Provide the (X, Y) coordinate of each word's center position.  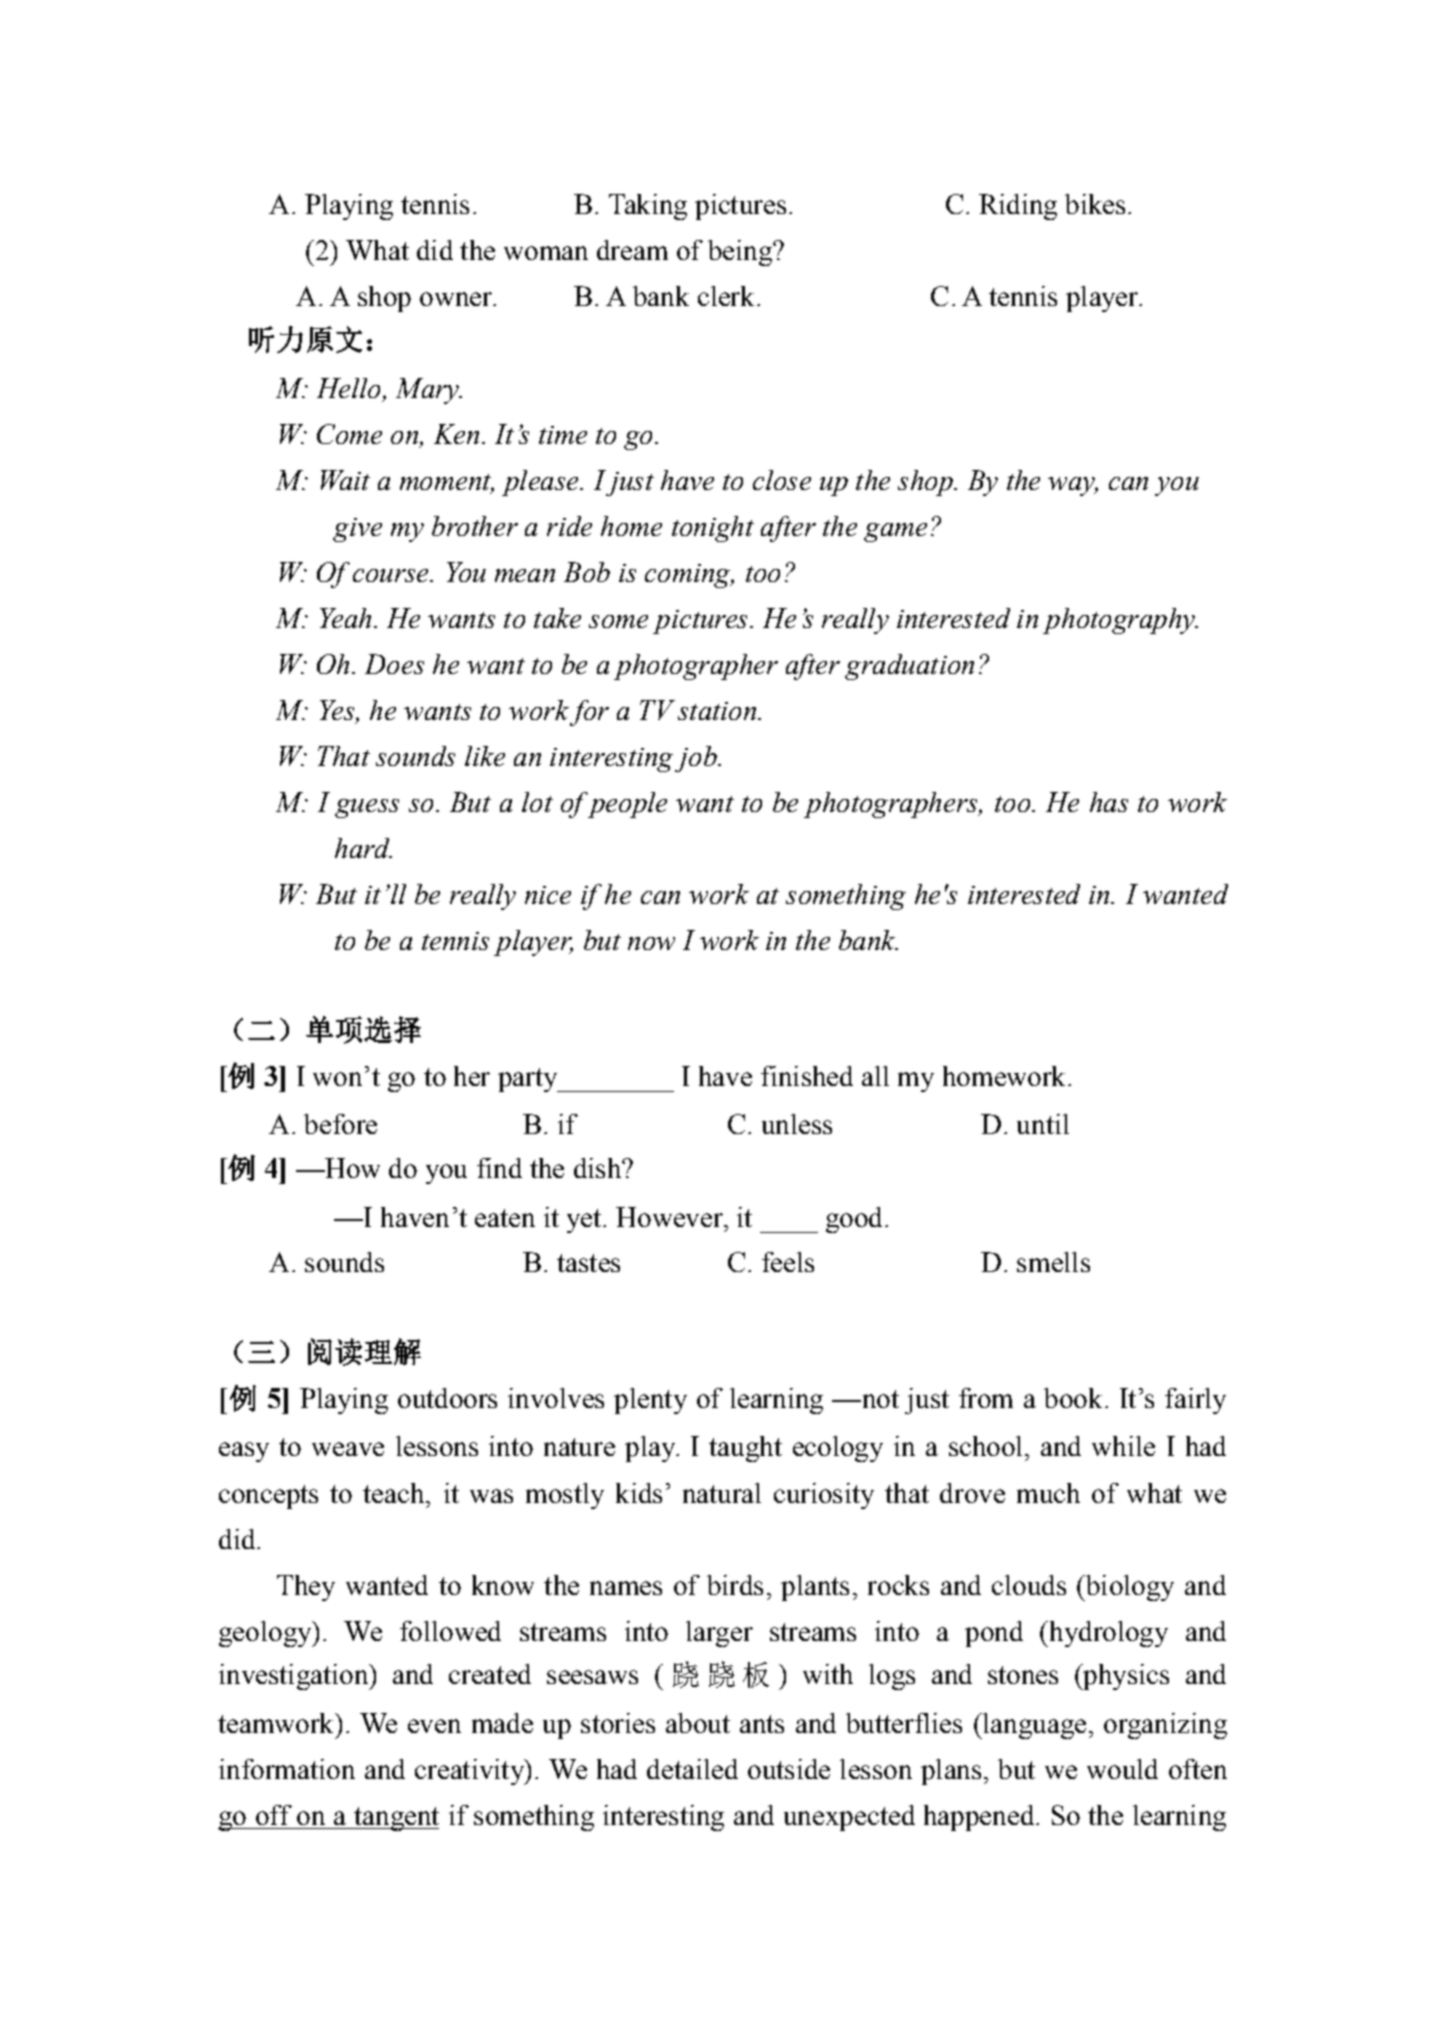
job (697, 759)
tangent (395, 1819)
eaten (505, 1218)
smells (1053, 1262)
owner (457, 299)
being (741, 253)
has (1109, 802)
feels (788, 1262)
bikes (1095, 204)
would (1122, 1769)
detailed (692, 1769)
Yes (338, 711)
